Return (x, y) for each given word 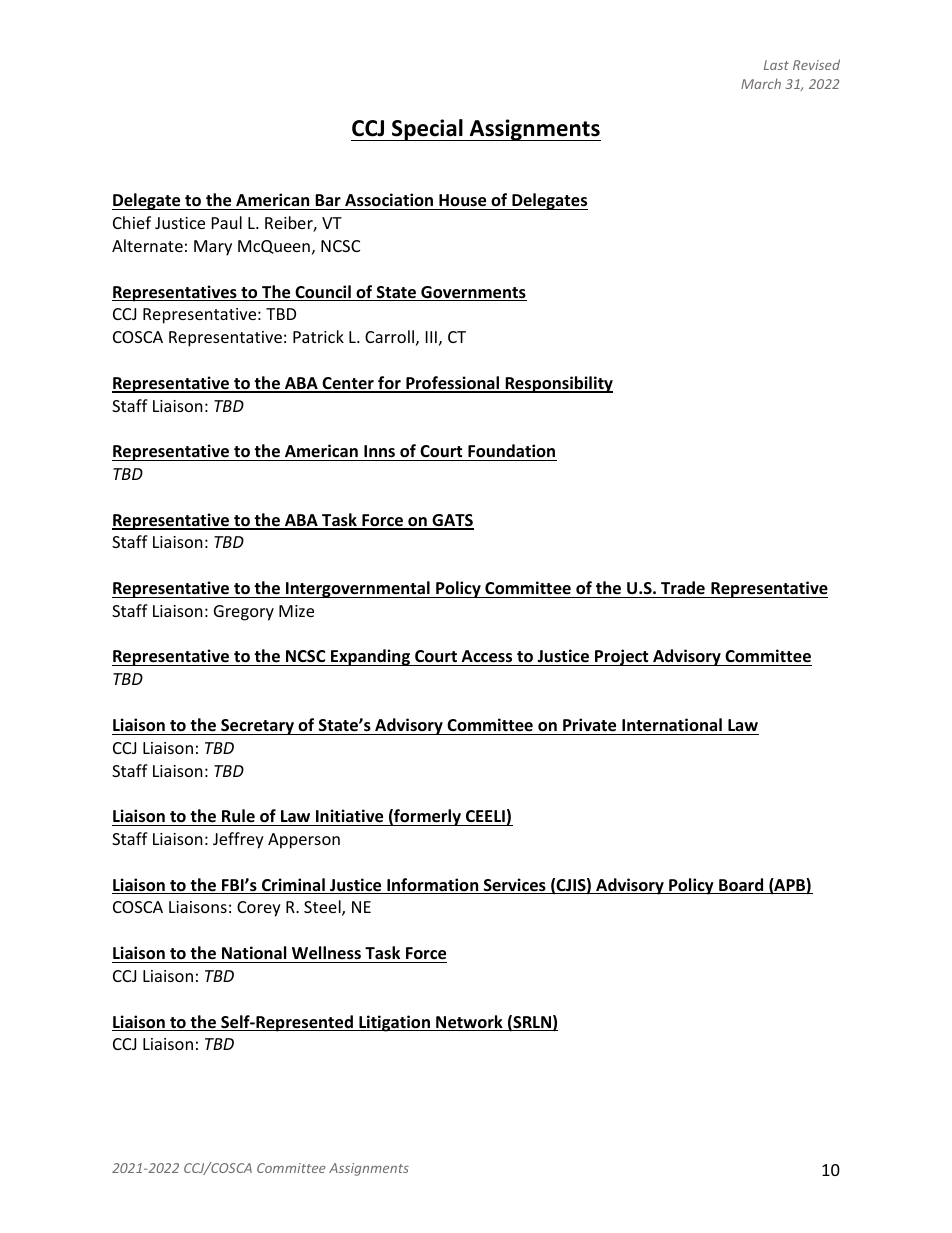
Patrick (318, 336)
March (761, 83)
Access (487, 658)
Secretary (257, 727)
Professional (453, 384)
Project (622, 657)
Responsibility (558, 384)
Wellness (326, 953)
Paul (227, 222)
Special (427, 130)
